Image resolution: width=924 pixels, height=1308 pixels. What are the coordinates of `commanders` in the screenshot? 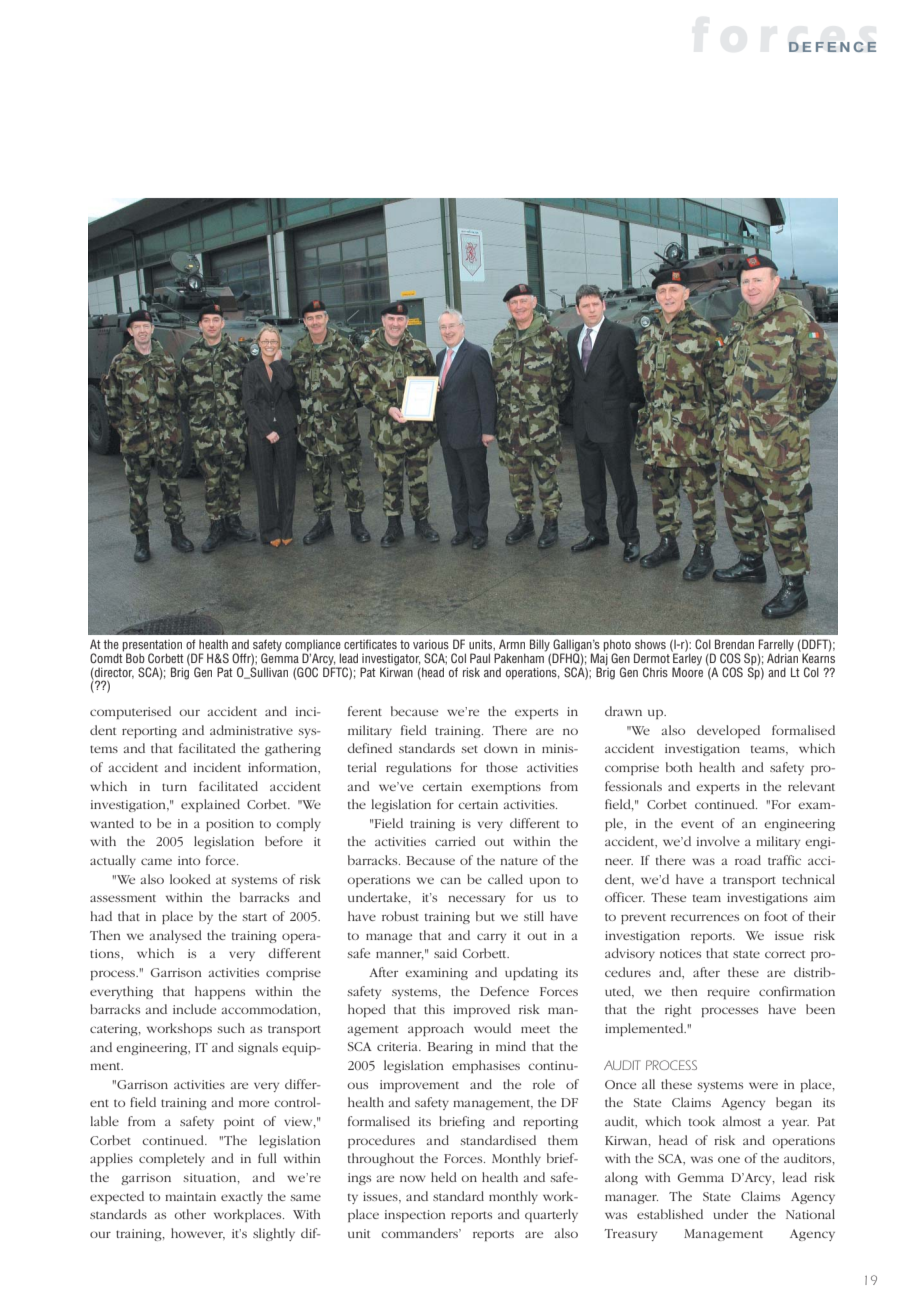 It's located at (420, 1233).
